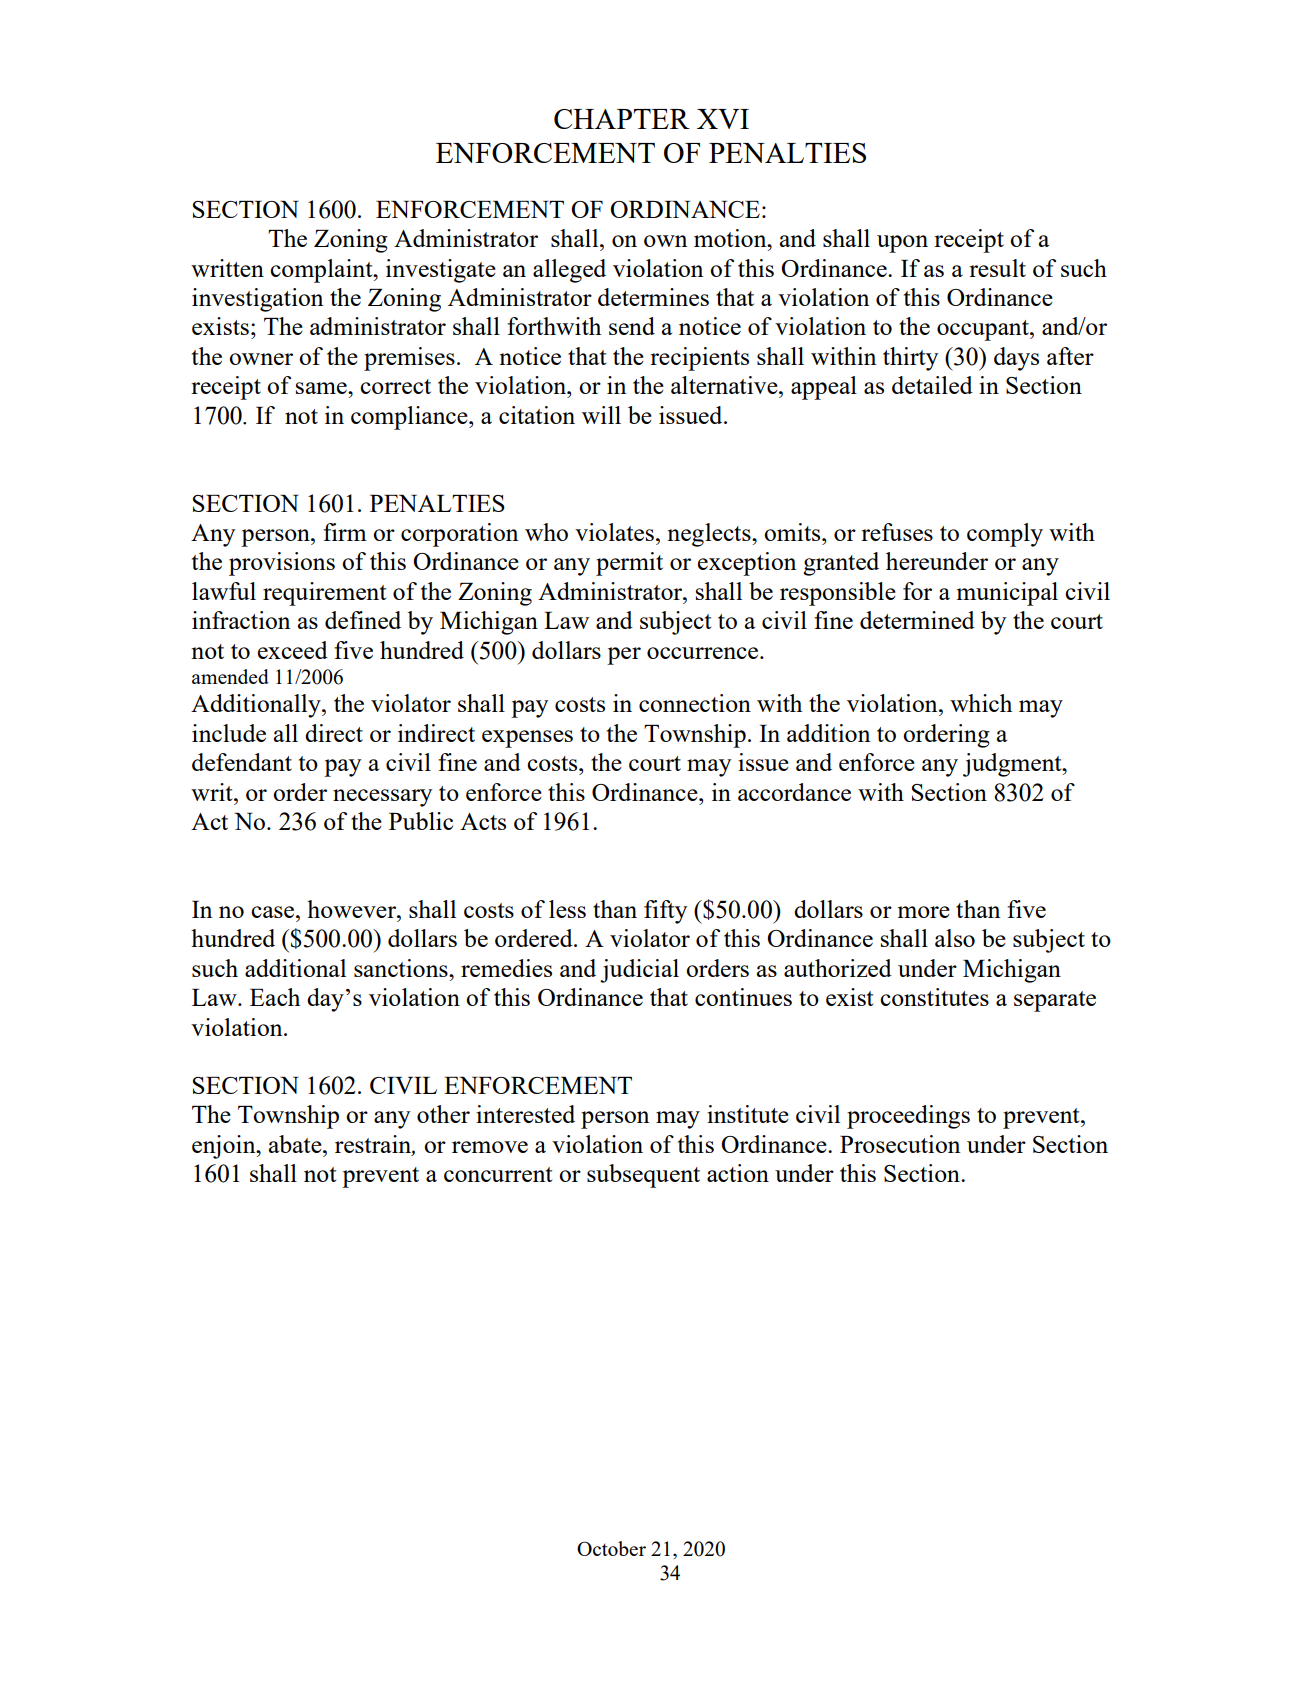 The width and height of the image is (1303, 1686). Describe the element at coordinates (629, 564) in the image. I see `permit` at that location.
